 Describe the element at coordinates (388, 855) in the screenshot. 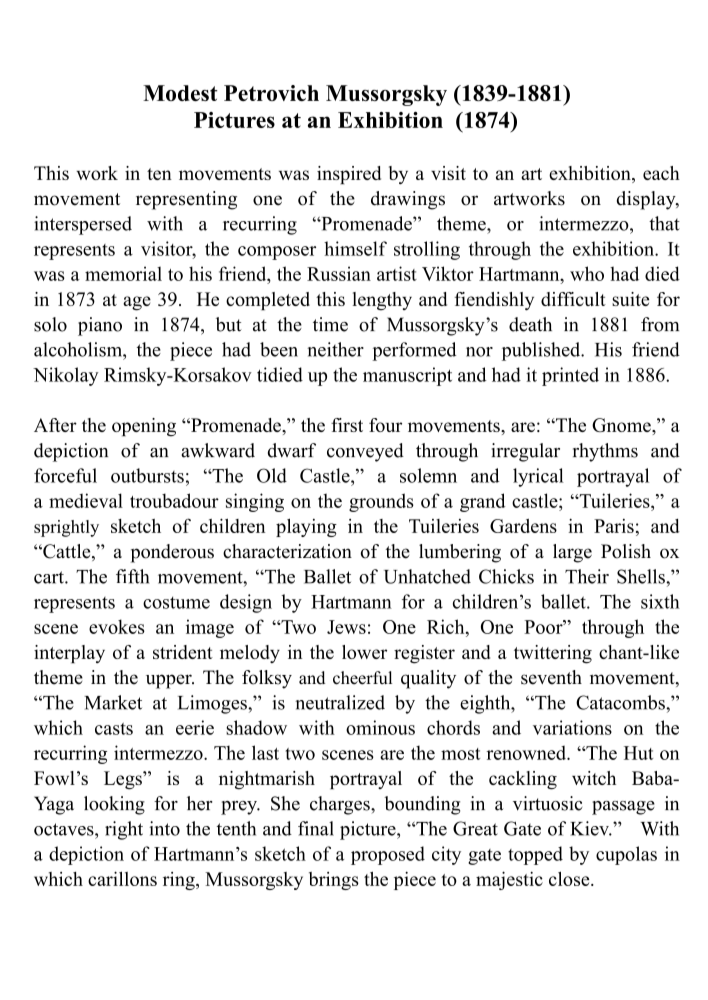

I see `proposed` at that location.
